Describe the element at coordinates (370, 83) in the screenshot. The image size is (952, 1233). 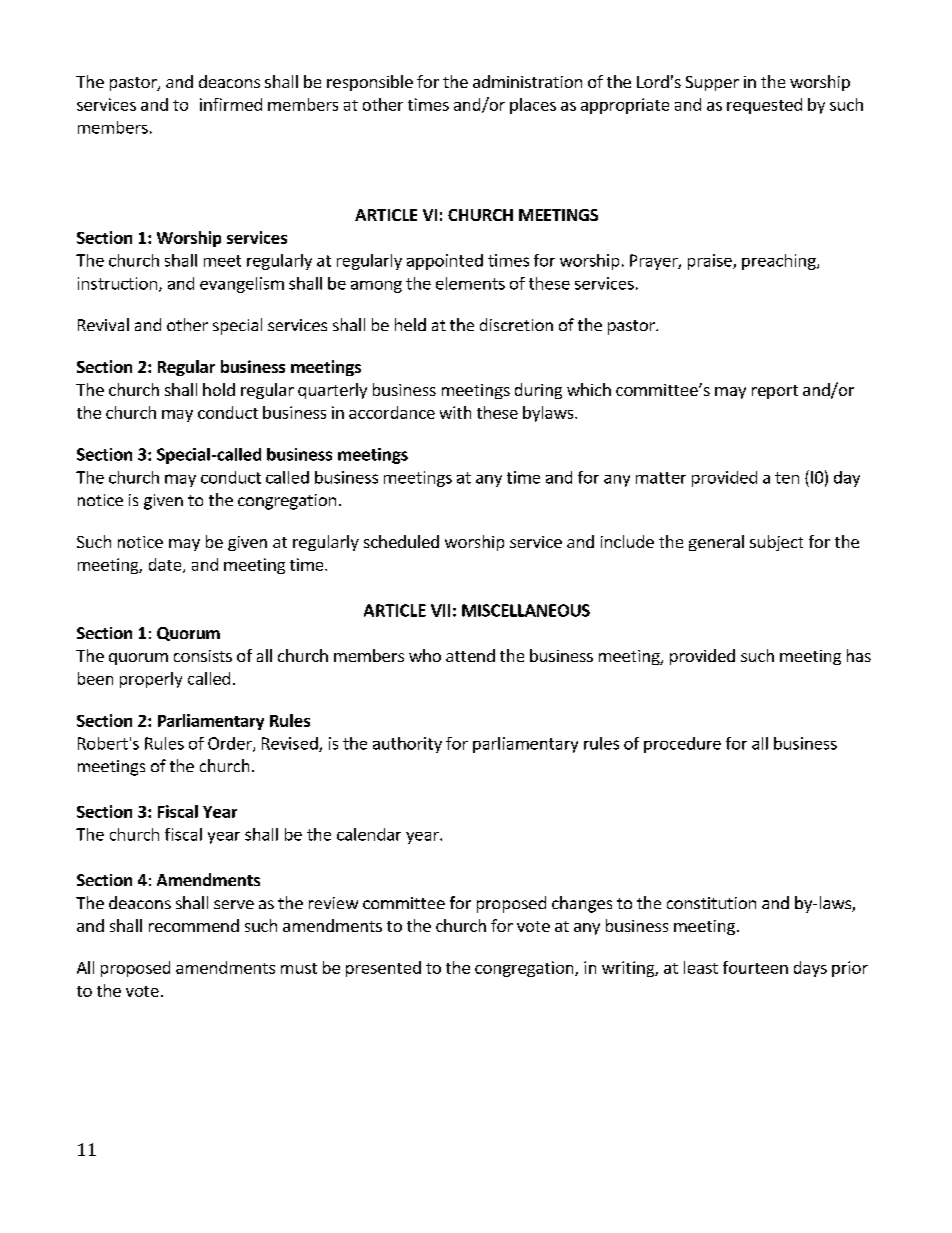
I see `responsible` at that location.
